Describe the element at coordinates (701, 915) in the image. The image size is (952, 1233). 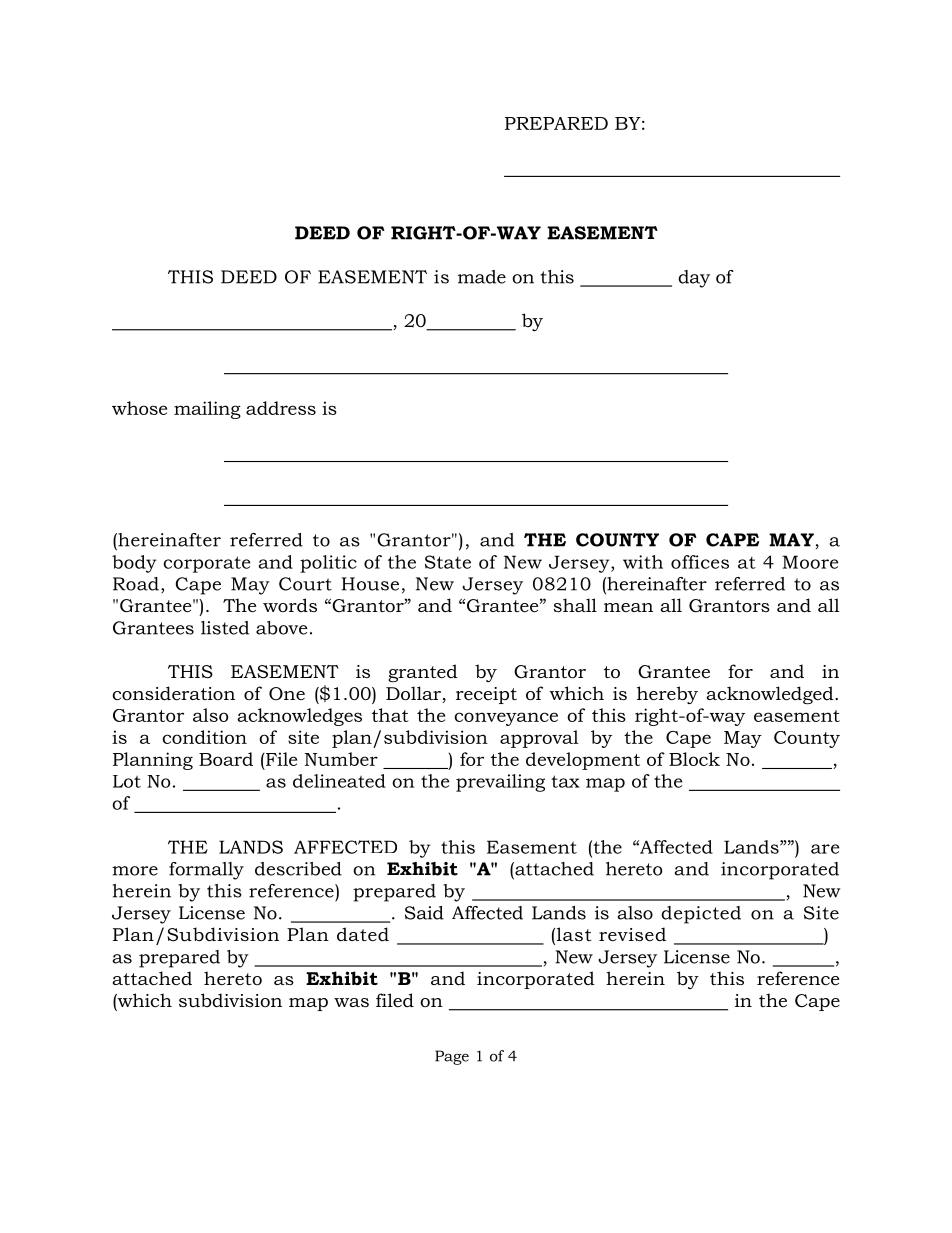
I see `depicted` at that location.
